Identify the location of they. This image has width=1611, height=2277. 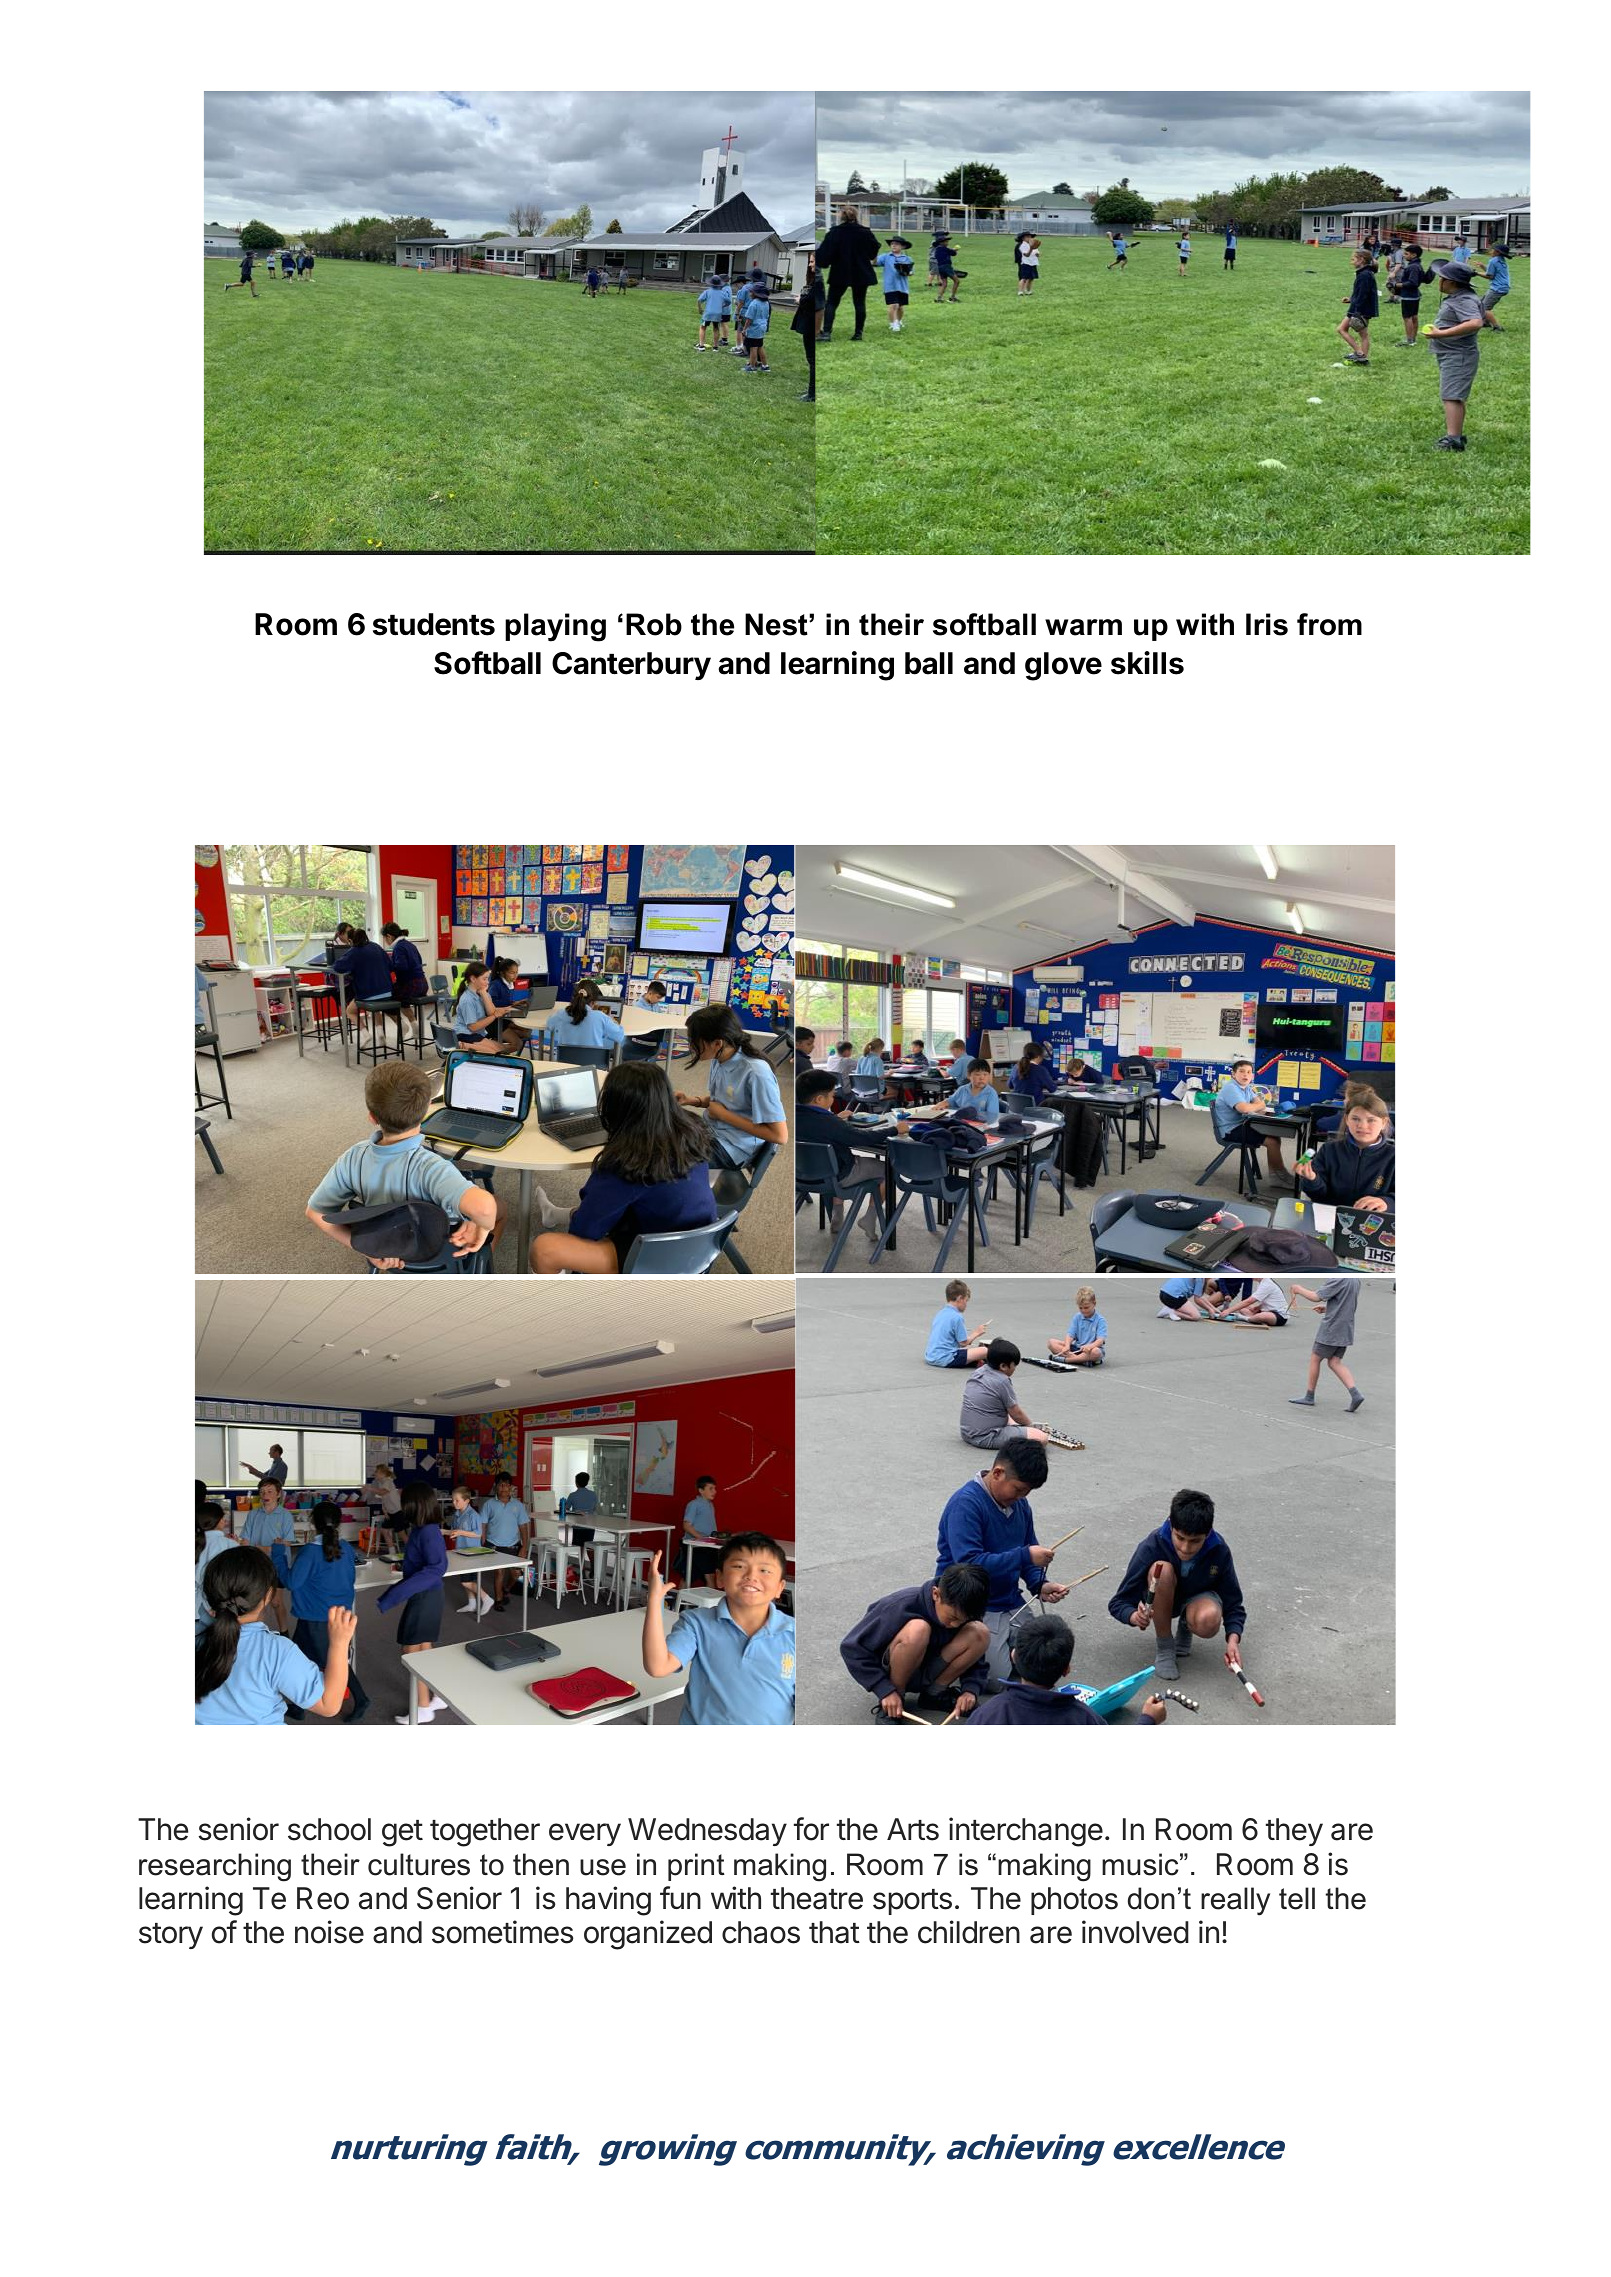
(1294, 1832).
